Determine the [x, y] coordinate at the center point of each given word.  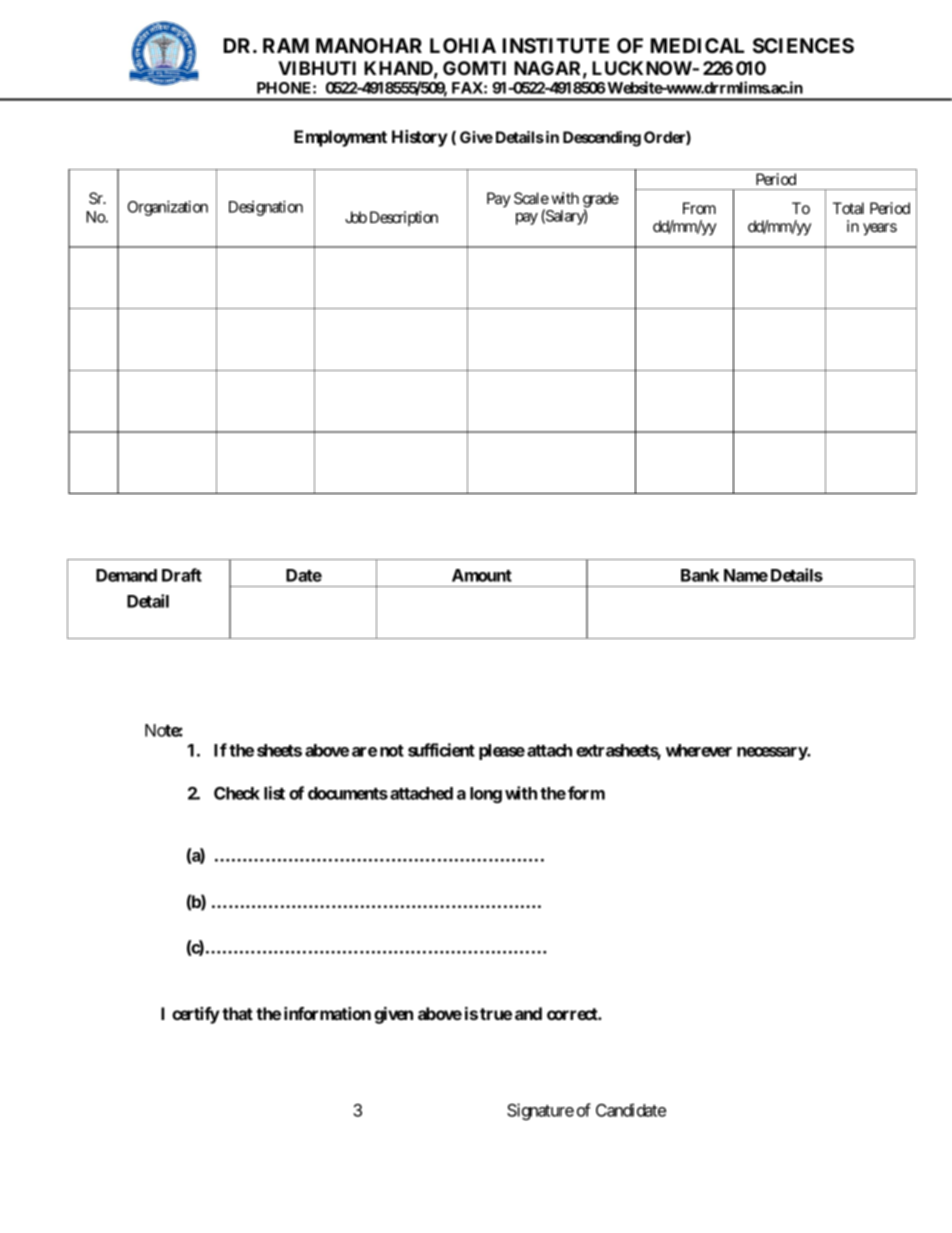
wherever [699, 750]
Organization [168, 208]
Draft [182, 575]
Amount [482, 575]
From [699, 208]
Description [404, 218]
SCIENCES [803, 46]
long [486, 795]
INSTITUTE [556, 46]
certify [196, 1015]
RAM [286, 45]
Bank [700, 575]
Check [237, 793]
